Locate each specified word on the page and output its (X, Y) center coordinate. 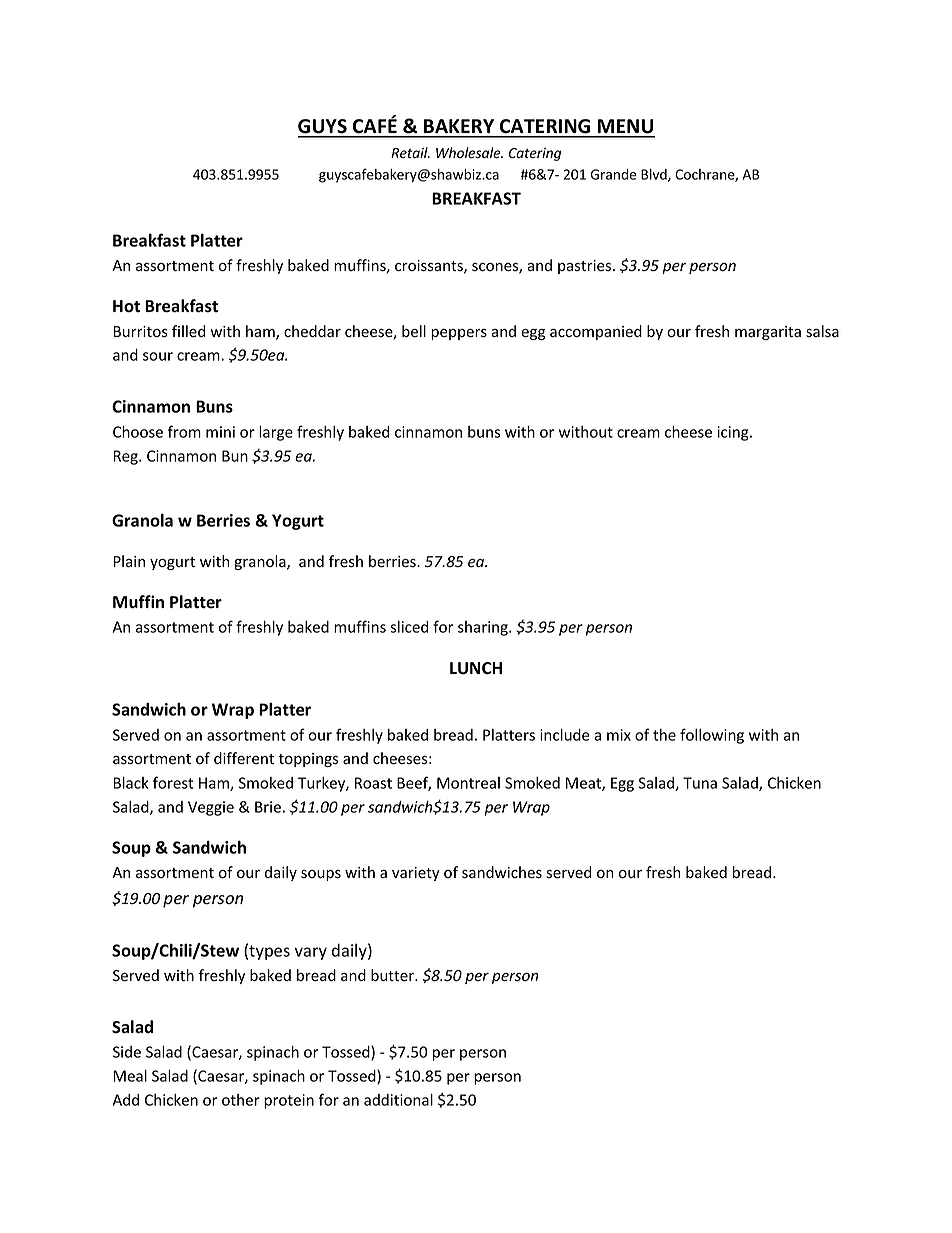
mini (220, 432)
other (241, 1100)
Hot (126, 306)
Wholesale (469, 153)
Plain (129, 561)
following (712, 736)
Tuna (700, 783)
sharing (484, 628)
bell (414, 331)
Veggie (211, 808)
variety (416, 874)
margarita (768, 333)
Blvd (655, 175)
